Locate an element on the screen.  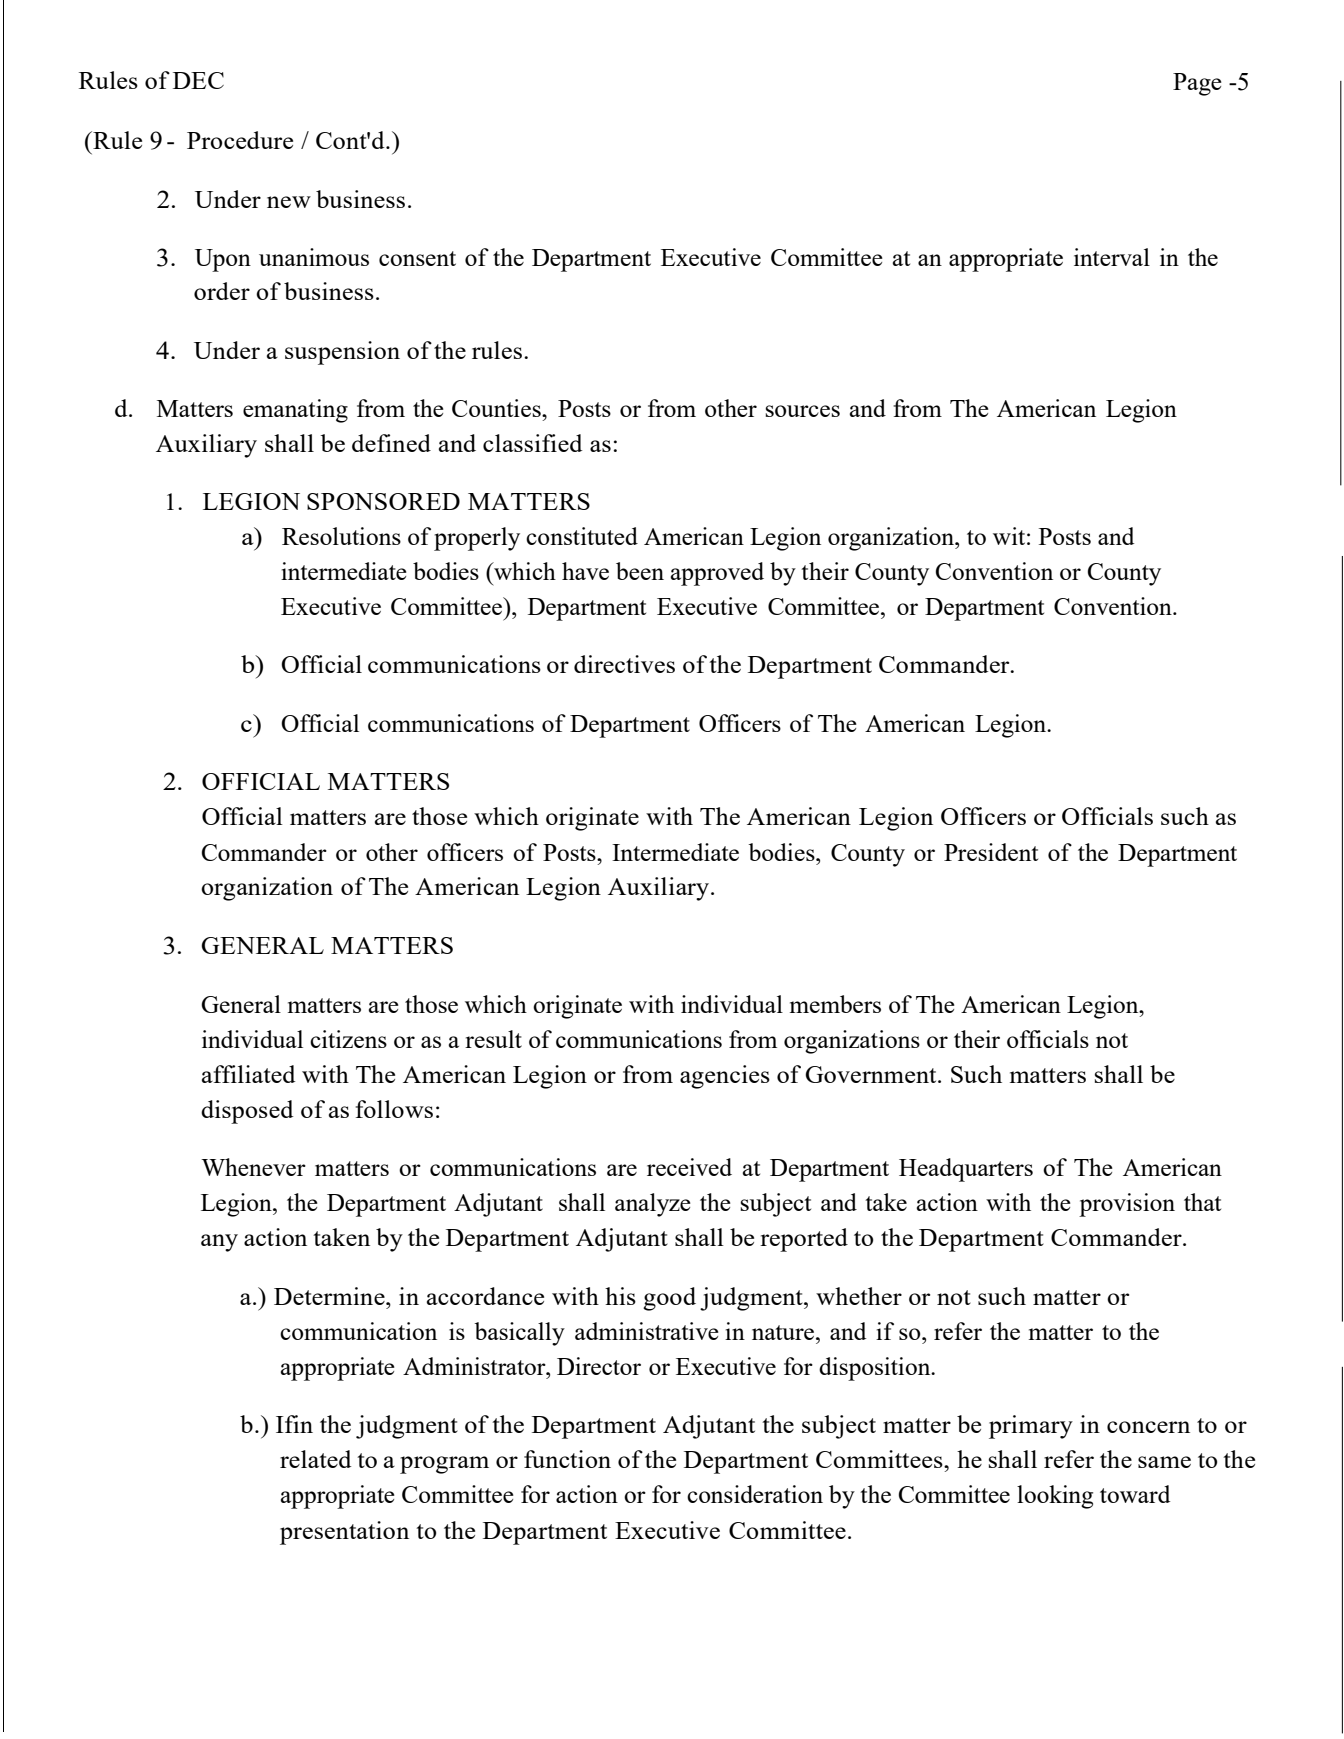
related is located at coordinates (315, 1459).
